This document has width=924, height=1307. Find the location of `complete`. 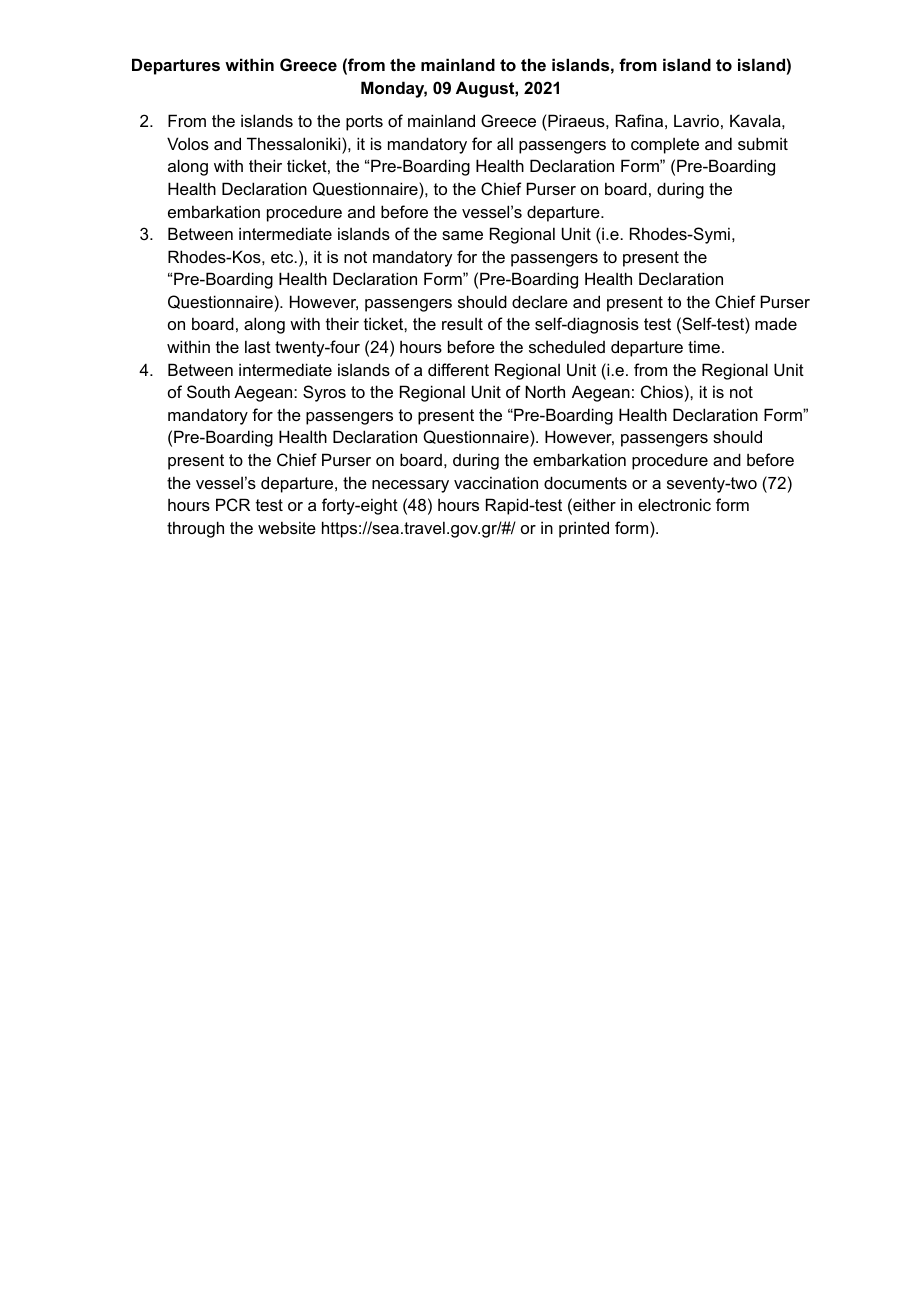

complete is located at coordinates (665, 146).
